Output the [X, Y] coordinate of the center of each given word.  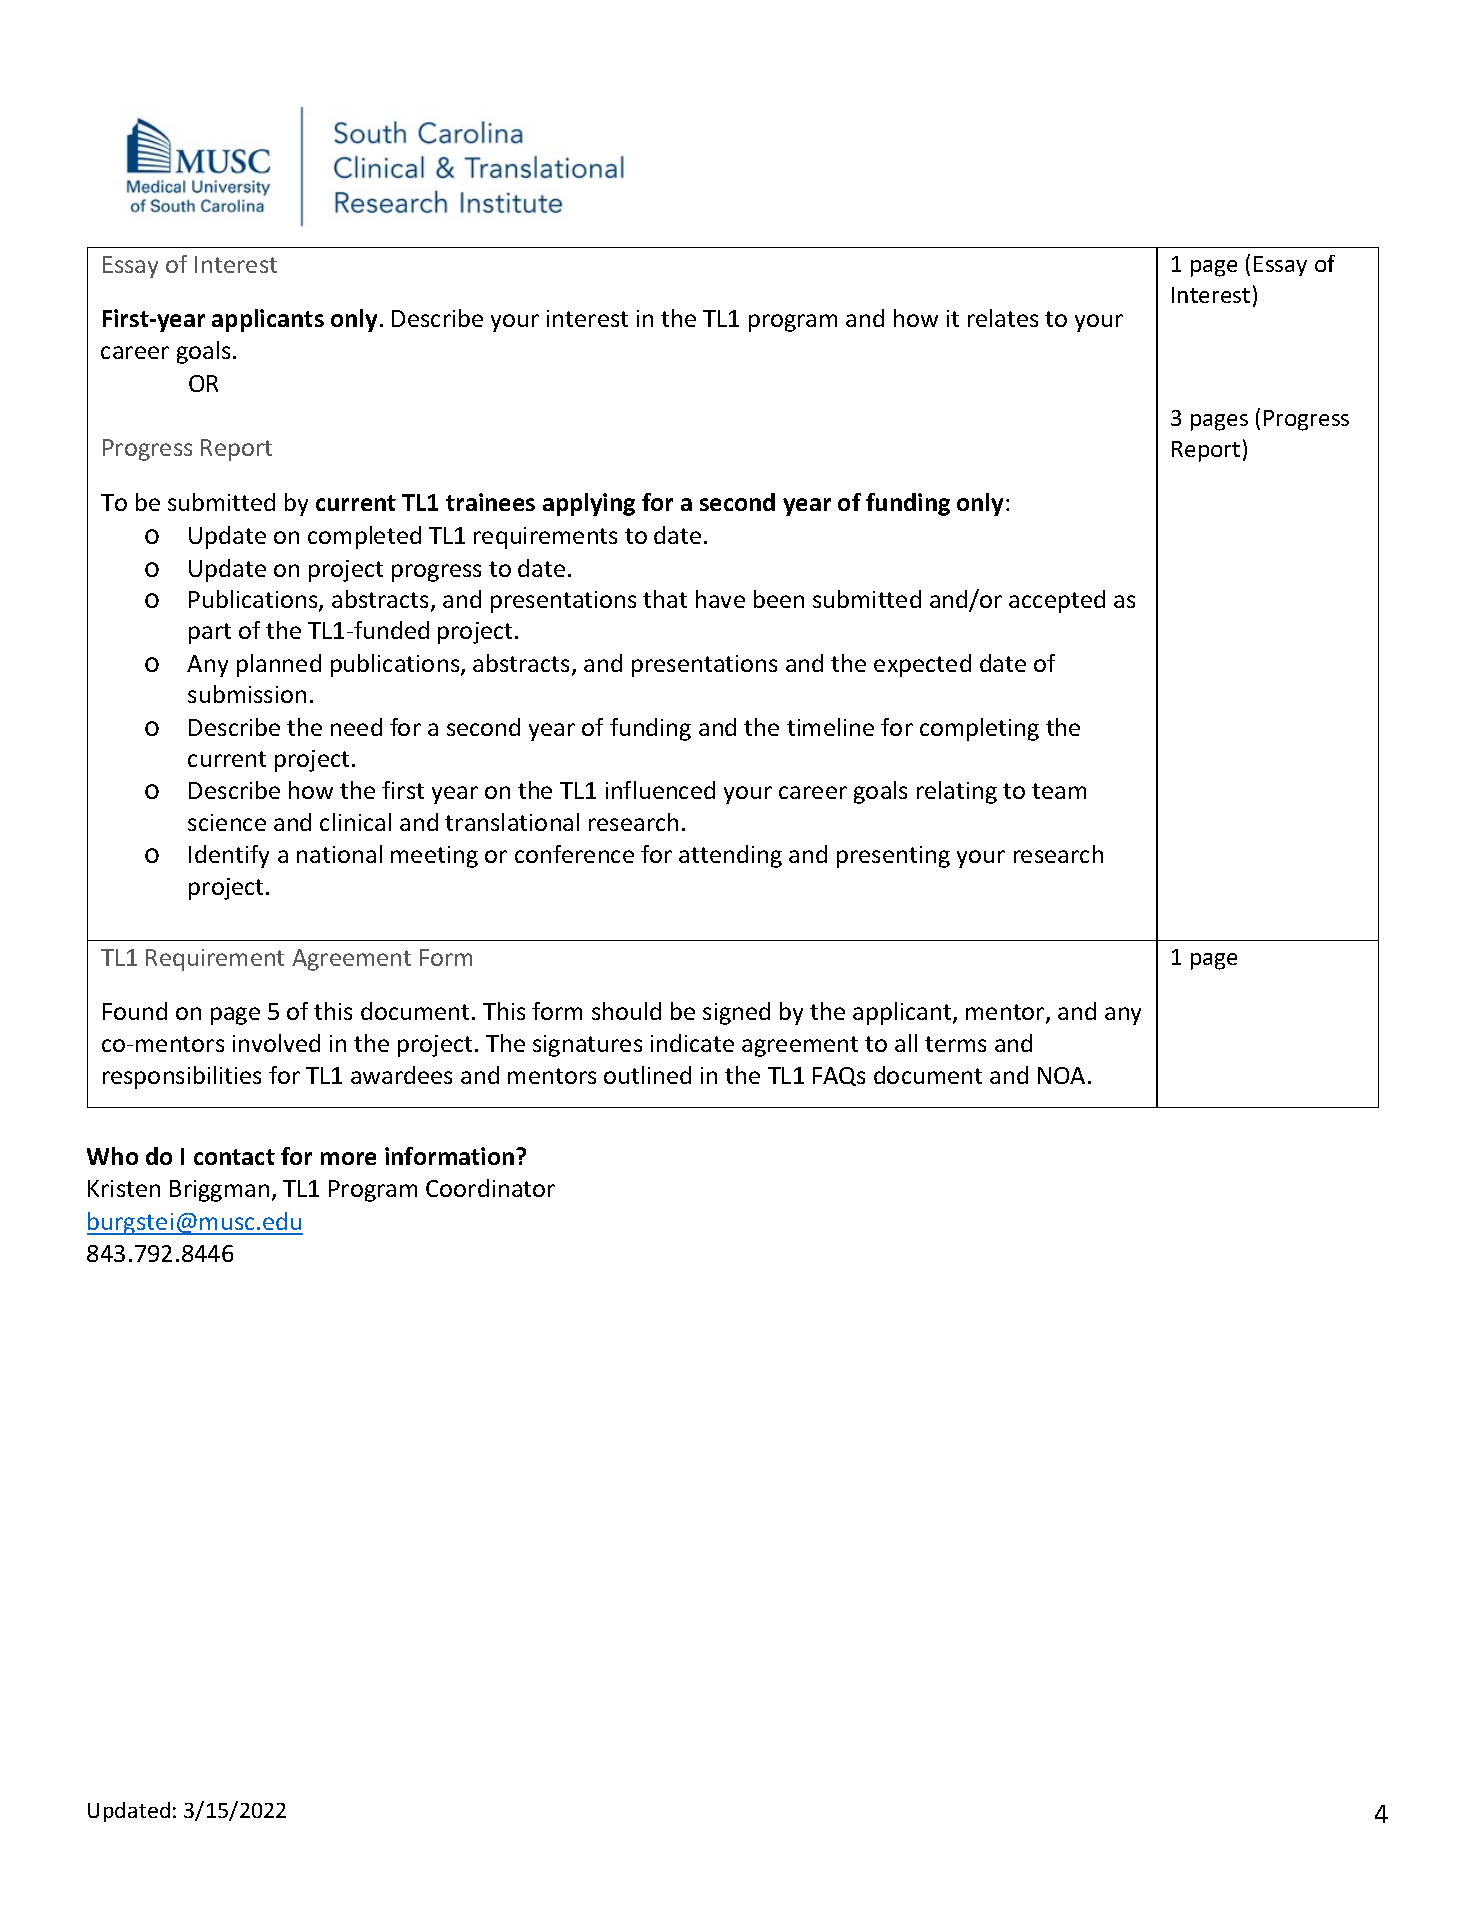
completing [979, 729]
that [665, 599]
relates [1003, 318]
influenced [660, 790]
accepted [1057, 601]
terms [955, 1044]
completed [364, 537]
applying [589, 504]
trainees [490, 502]
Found [135, 1011]
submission [247, 694]
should [626, 1011]
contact [234, 1157]
